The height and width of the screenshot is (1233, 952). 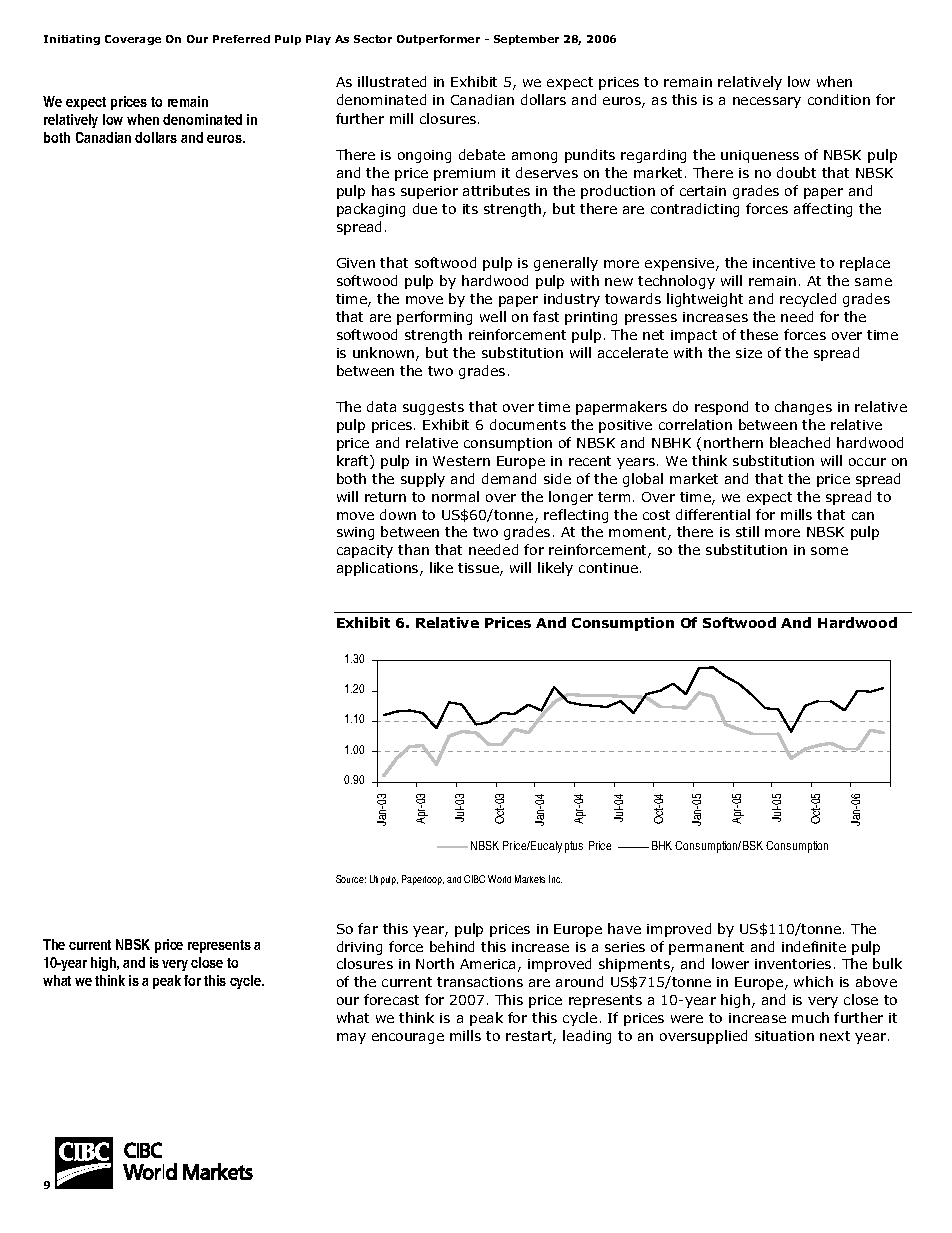 What do you see at coordinates (767, 102) in the screenshot?
I see `necessary` at bounding box center [767, 102].
